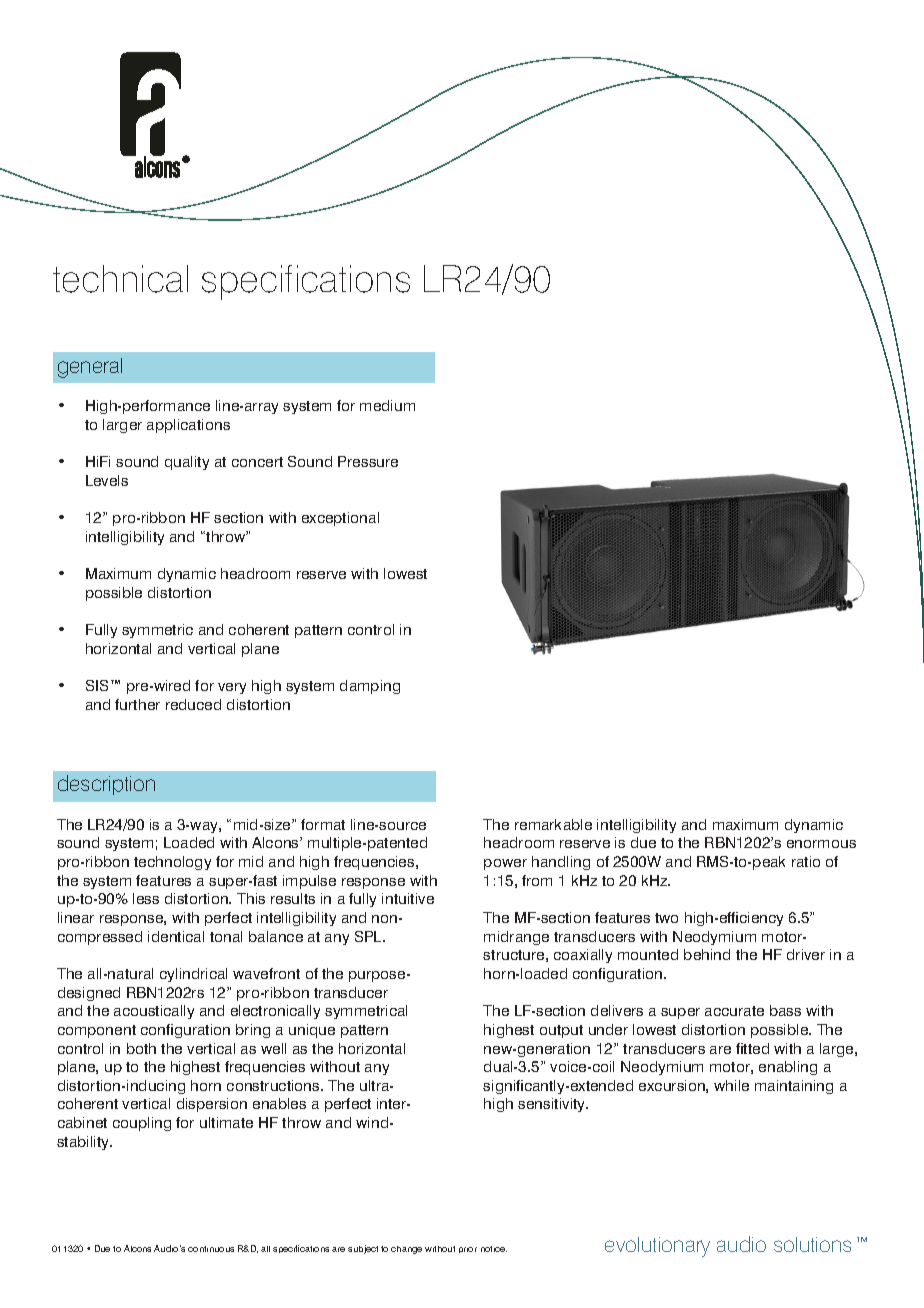  What do you see at coordinates (553, 824) in the page?
I see `remarkable` at bounding box center [553, 824].
